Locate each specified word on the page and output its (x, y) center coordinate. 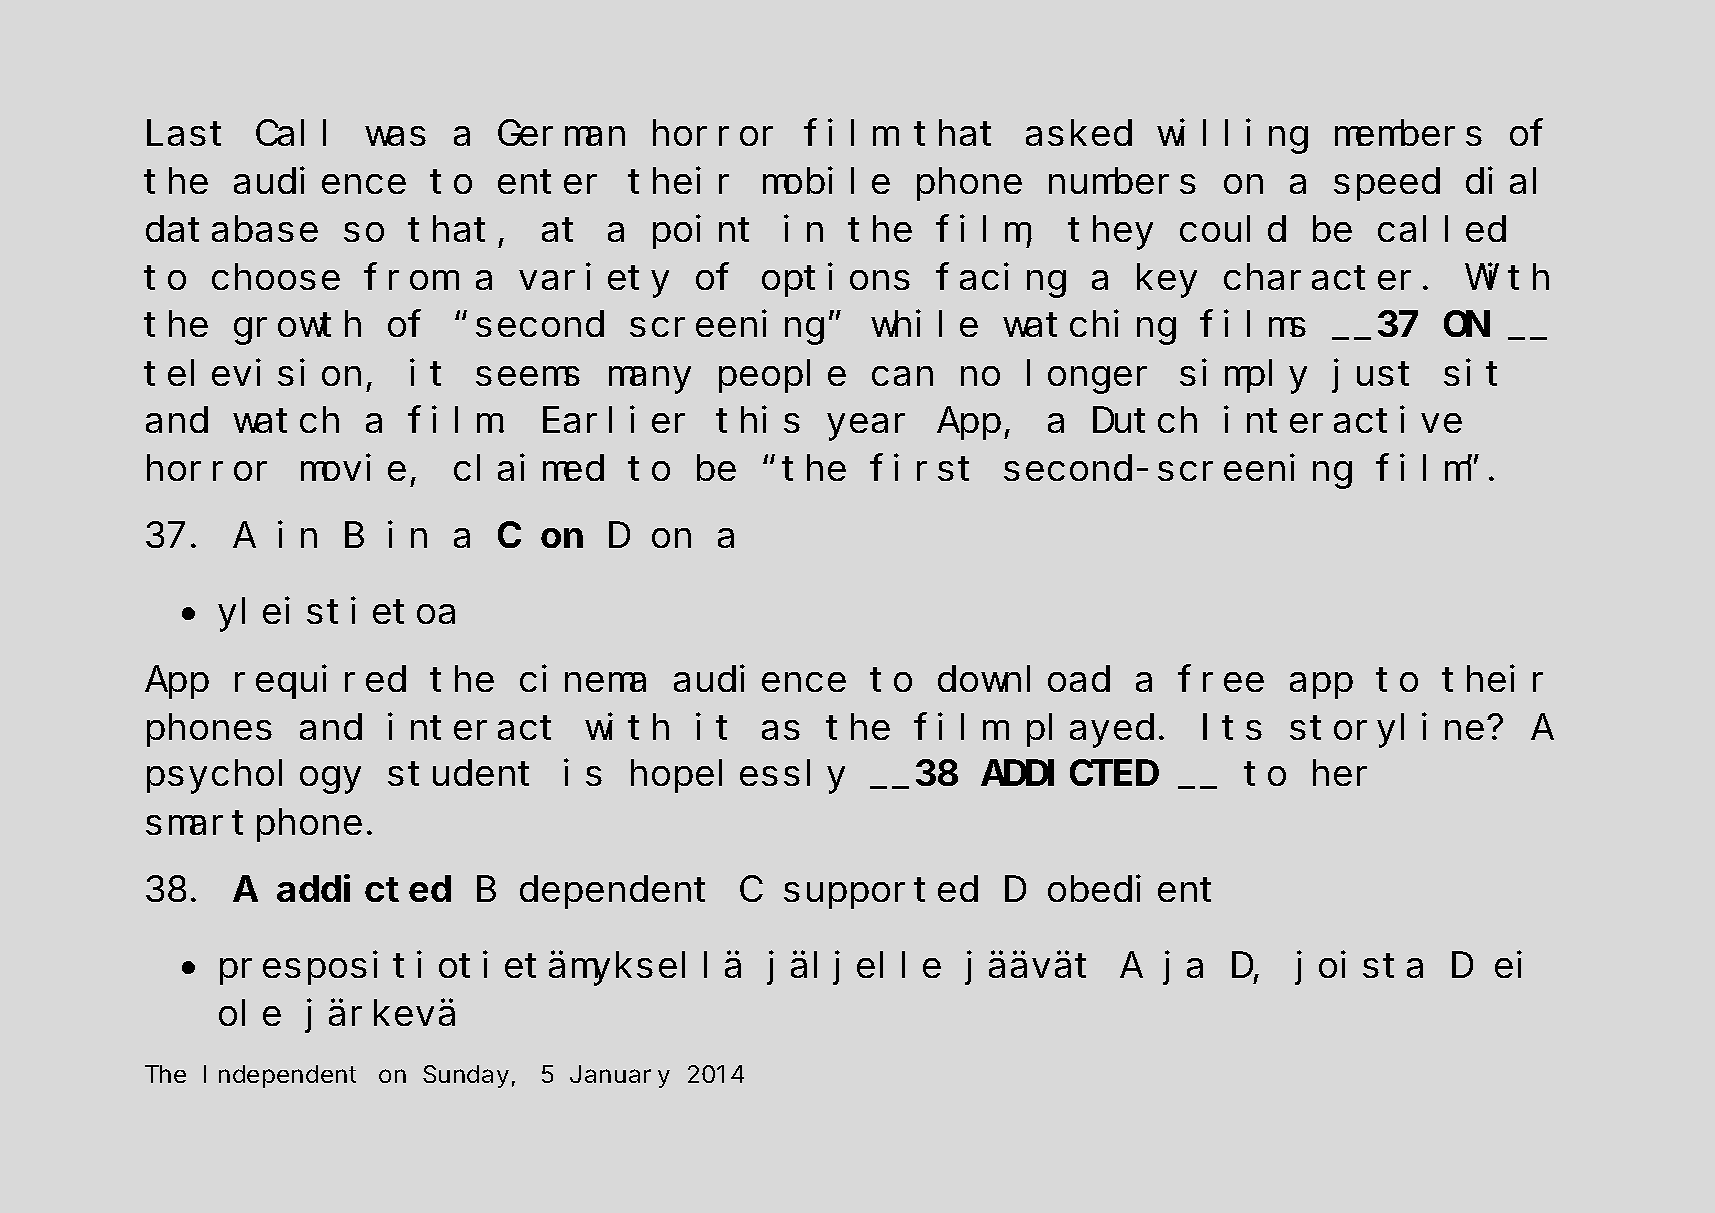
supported (881, 893)
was (396, 137)
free (1221, 679)
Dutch (1145, 420)
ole (250, 1013)
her (1340, 773)
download (1024, 679)
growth (297, 328)
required (320, 682)
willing (1232, 137)
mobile (826, 181)
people (782, 377)
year (866, 428)
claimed (529, 468)
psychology (254, 777)
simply (1243, 377)
